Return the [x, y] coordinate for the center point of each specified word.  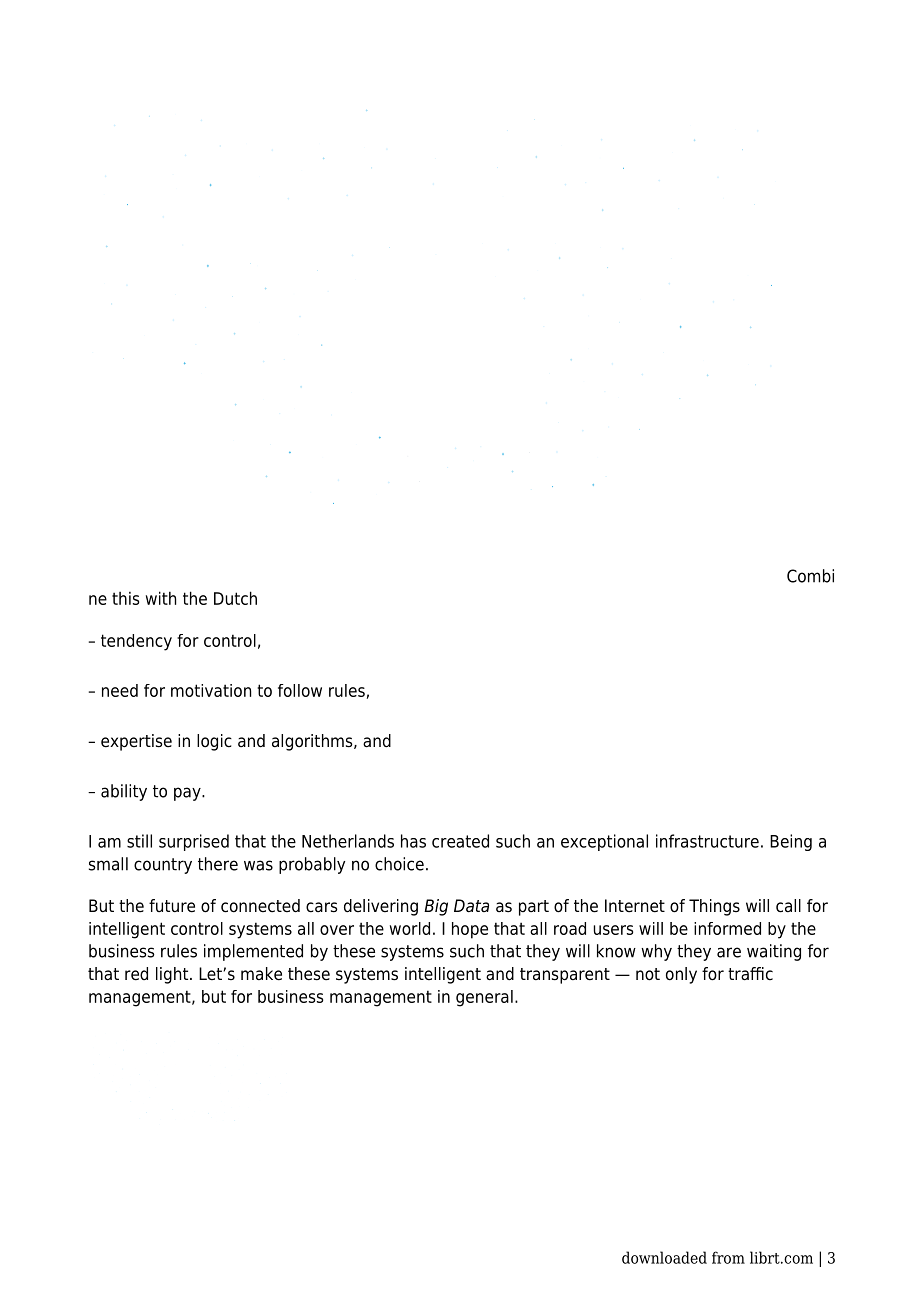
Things [714, 907]
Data [471, 906]
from [728, 1257]
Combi [810, 576]
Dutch [235, 598]
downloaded [664, 1257]
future [172, 906]
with [161, 598]
